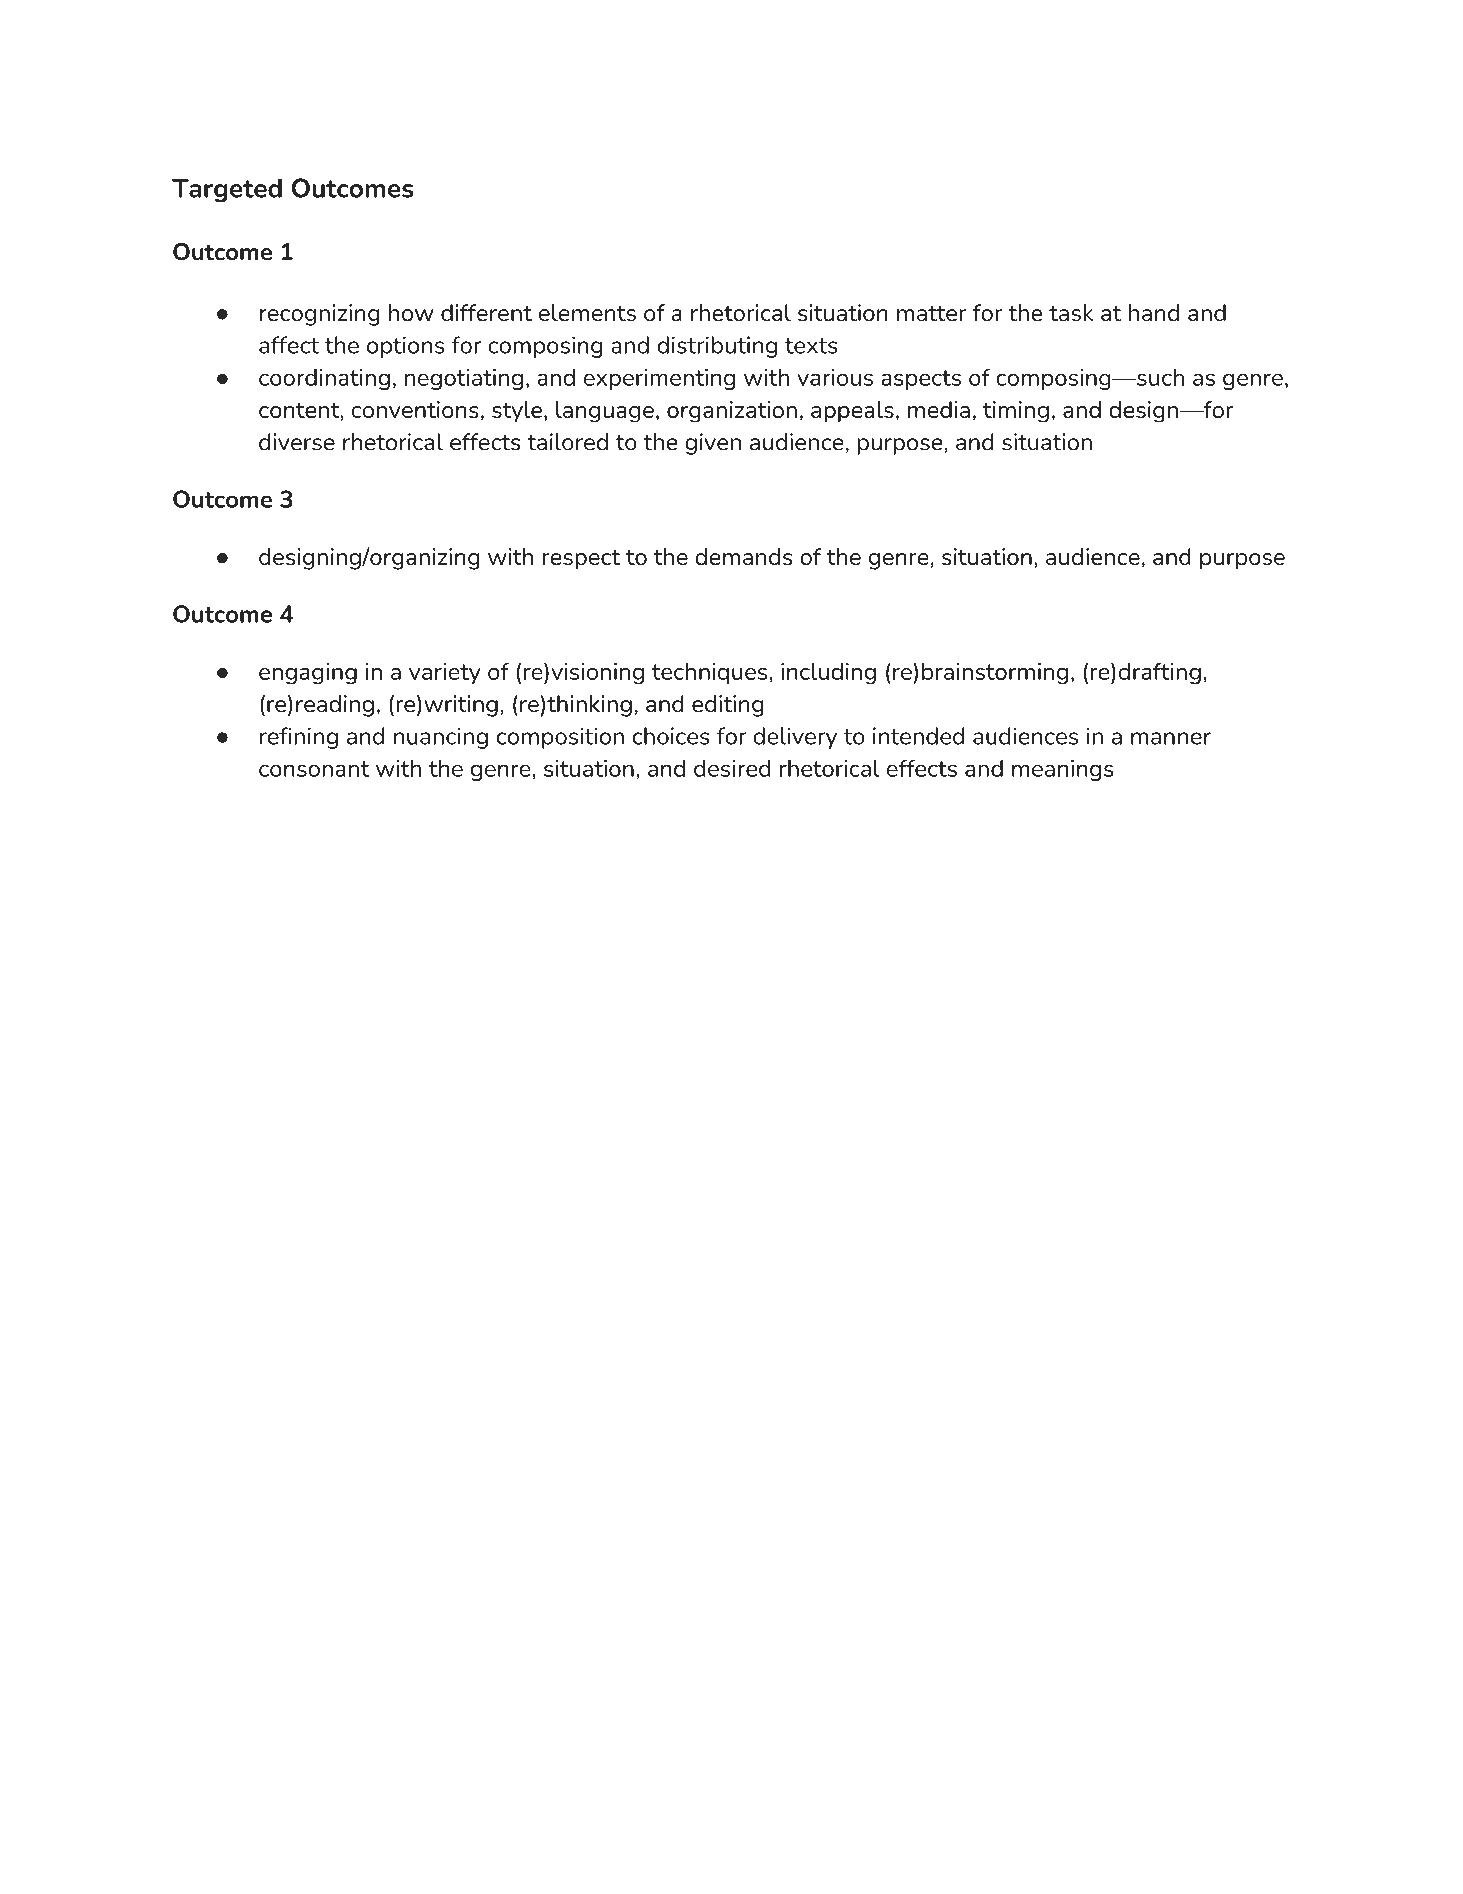 The height and width of the document is (1894, 1463). What do you see at coordinates (1071, 313) in the document?
I see `task` at bounding box center [1071, 313].
